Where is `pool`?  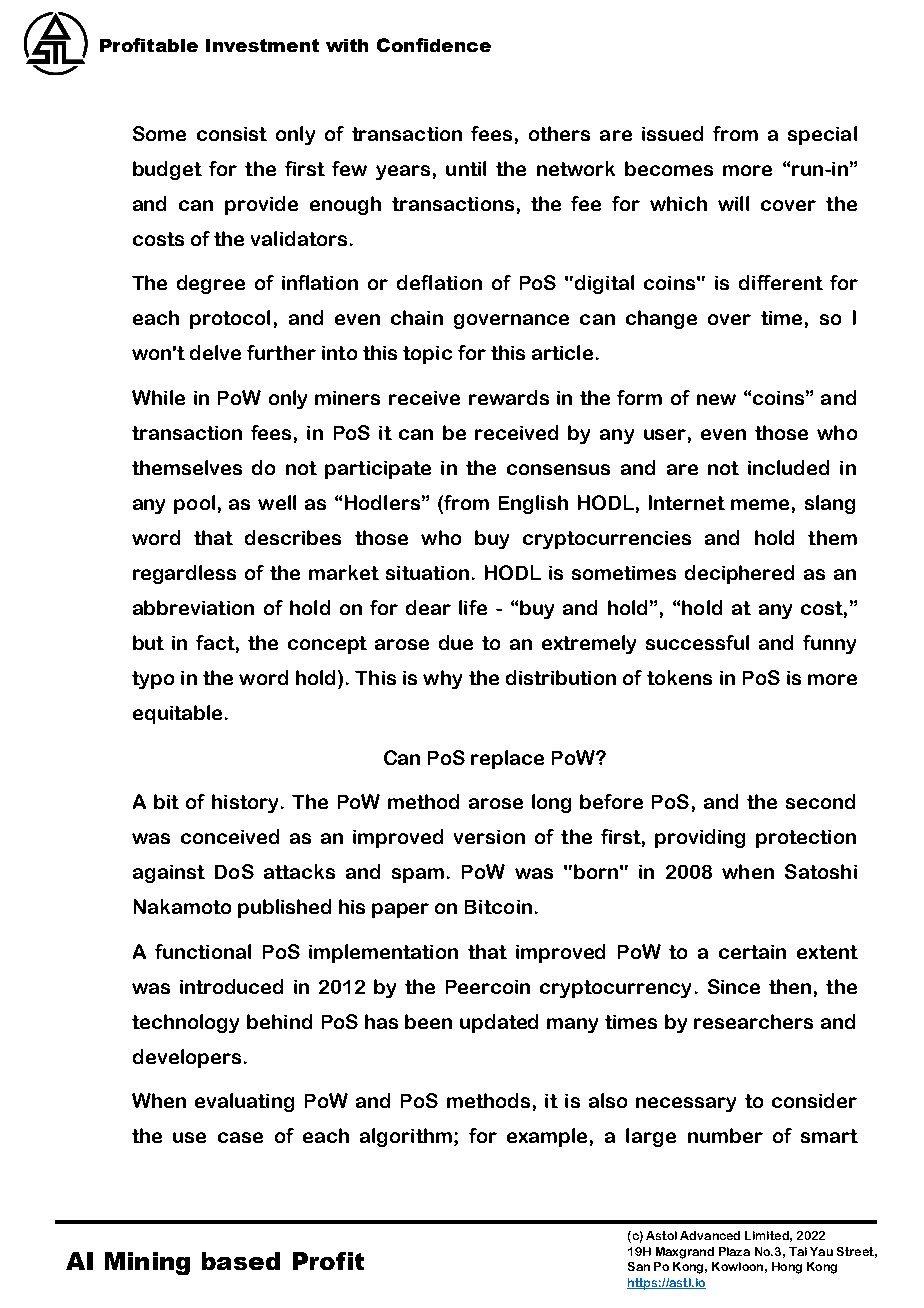
pool is located at coordinates (194, 504).
